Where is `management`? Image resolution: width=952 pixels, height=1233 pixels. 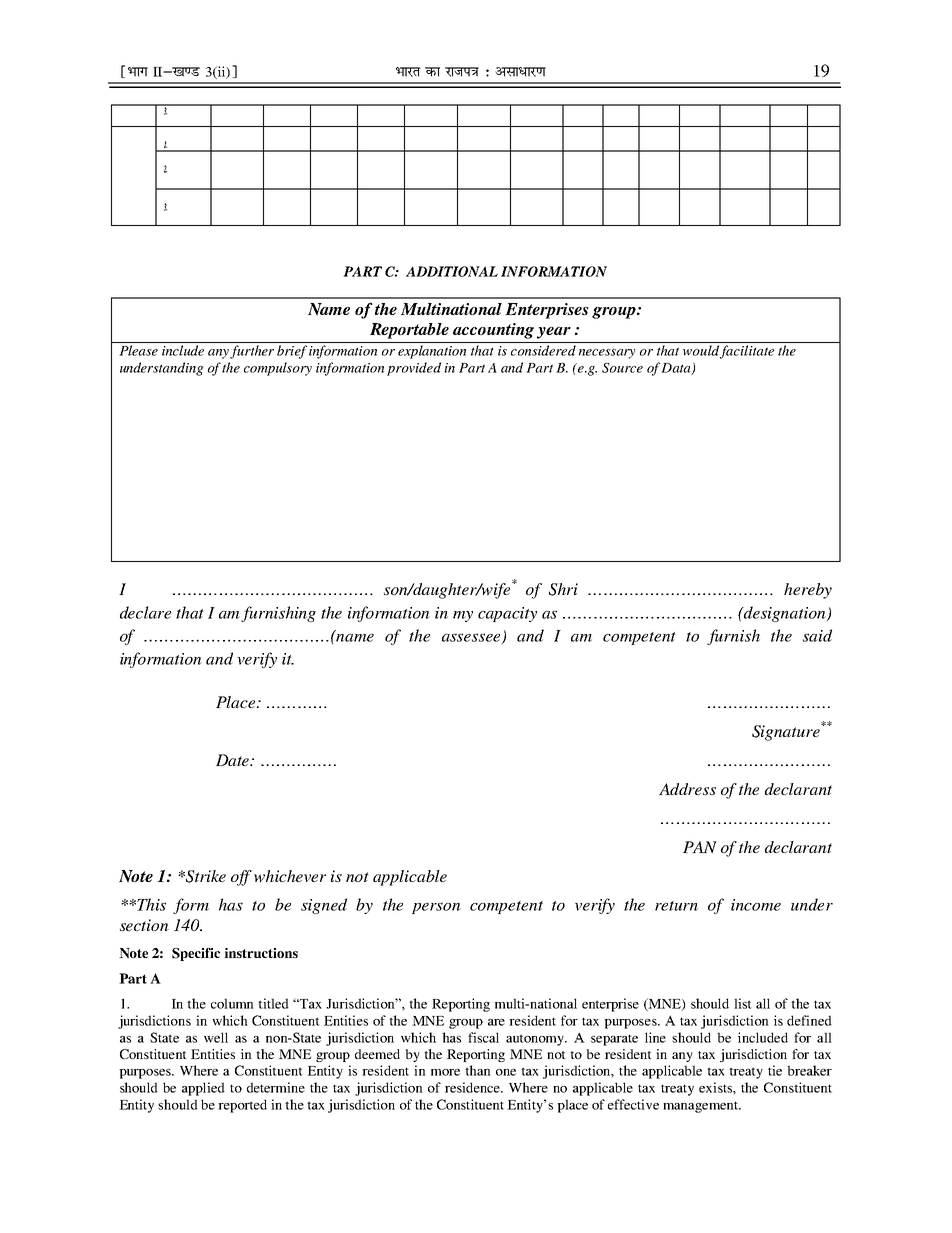 management is located at coordinates (701, 1107).
